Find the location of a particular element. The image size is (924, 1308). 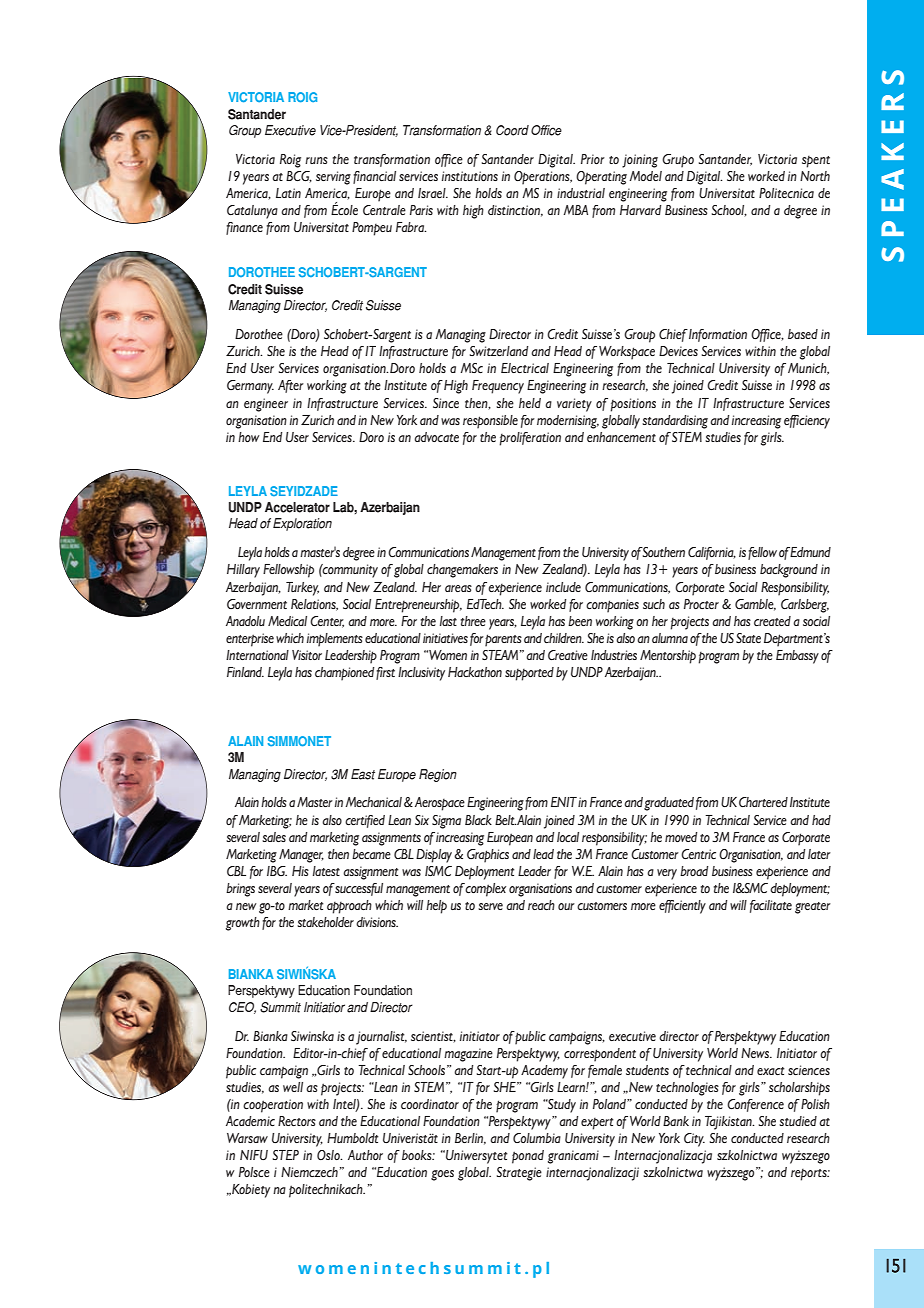

Visitor is located at coordinates (307, 655).
